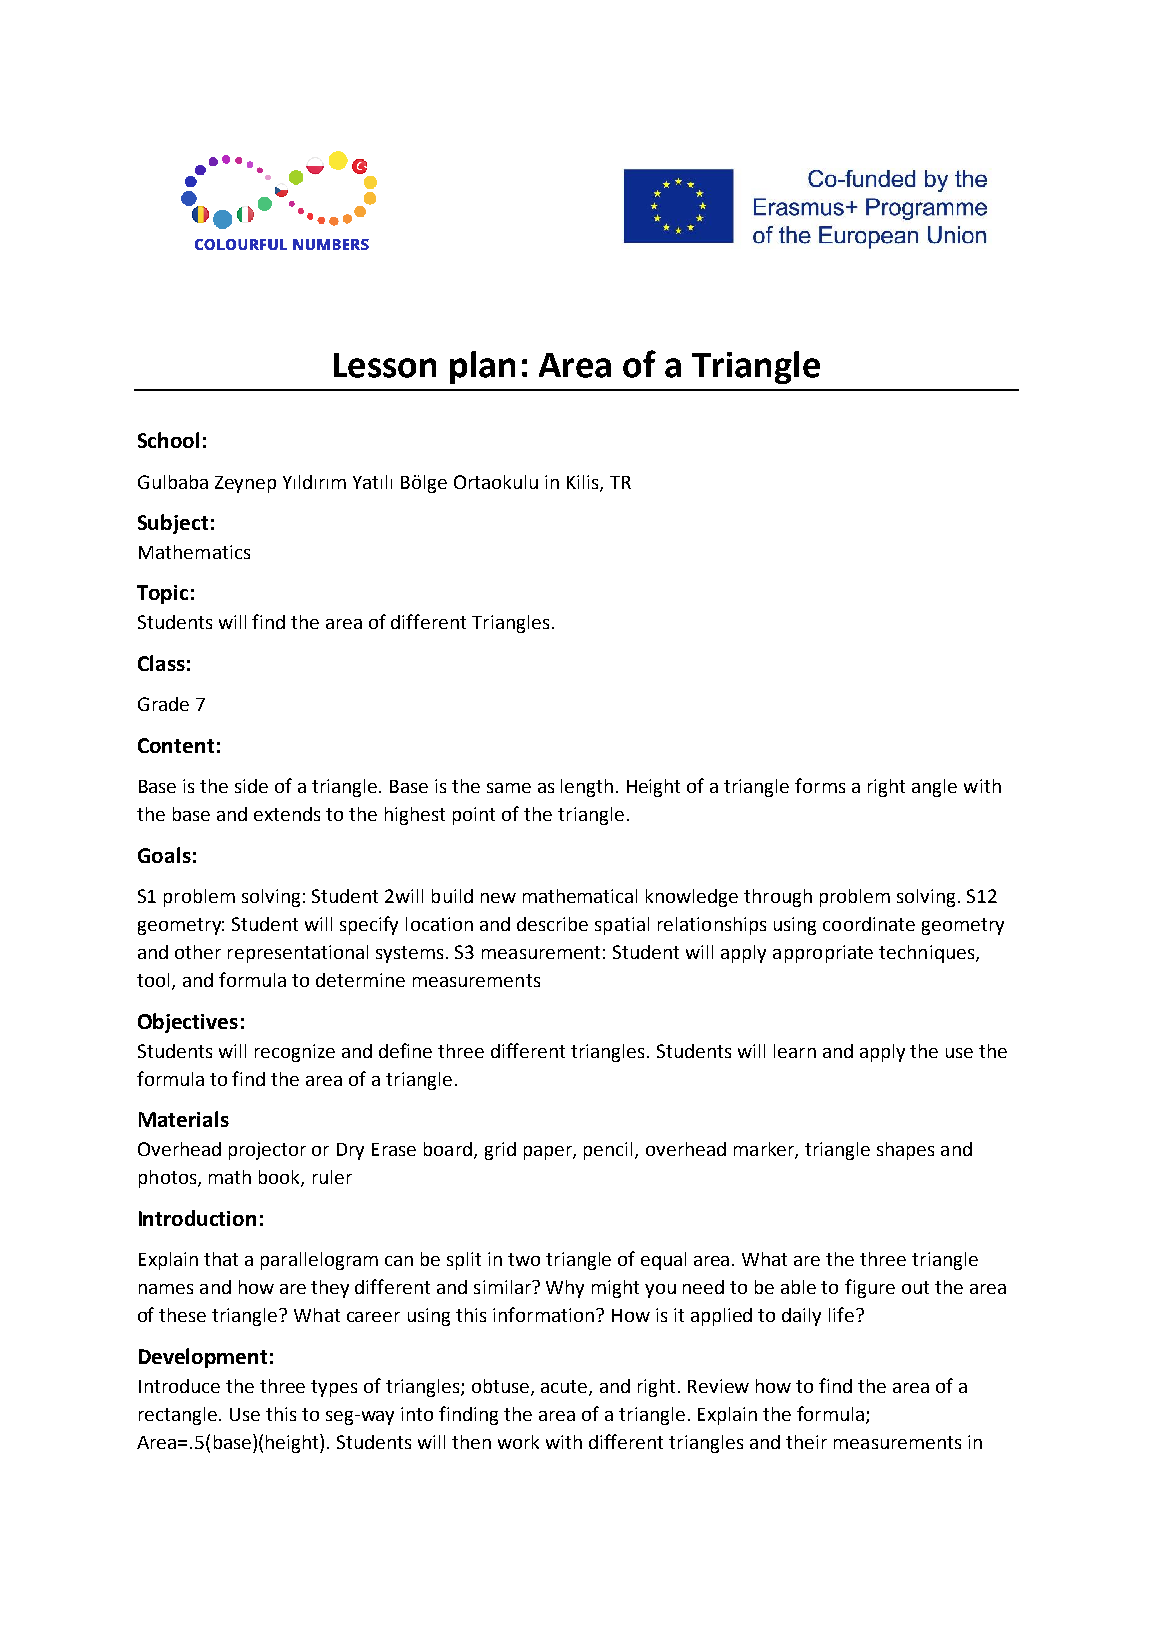 This screenshot has width=1153, height=1631. What do you see at coordinates (869, 924) in the screenshot?
I see `coordinate` at bounding box center [869, 924].
